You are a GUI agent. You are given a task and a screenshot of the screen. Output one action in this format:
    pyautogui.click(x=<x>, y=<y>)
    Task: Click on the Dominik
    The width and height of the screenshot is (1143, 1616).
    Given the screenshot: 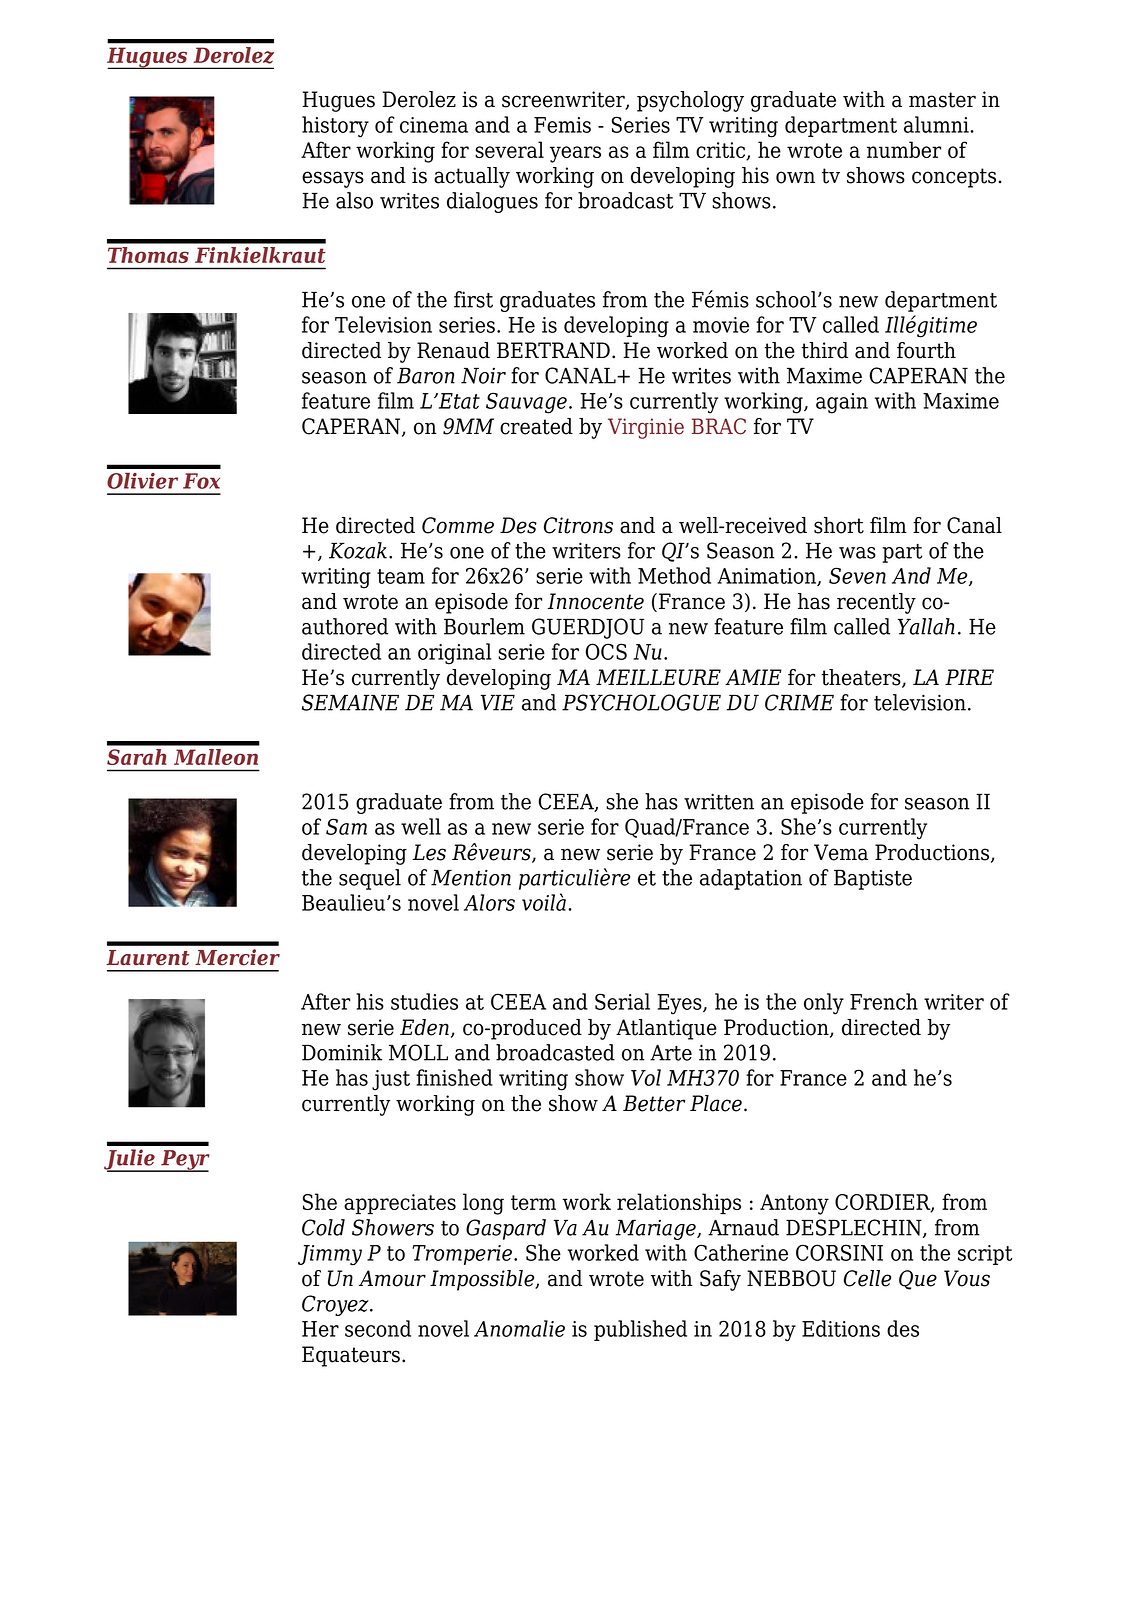 What is the action you would take?
    pyautogui.click(x=342, y=1052)
